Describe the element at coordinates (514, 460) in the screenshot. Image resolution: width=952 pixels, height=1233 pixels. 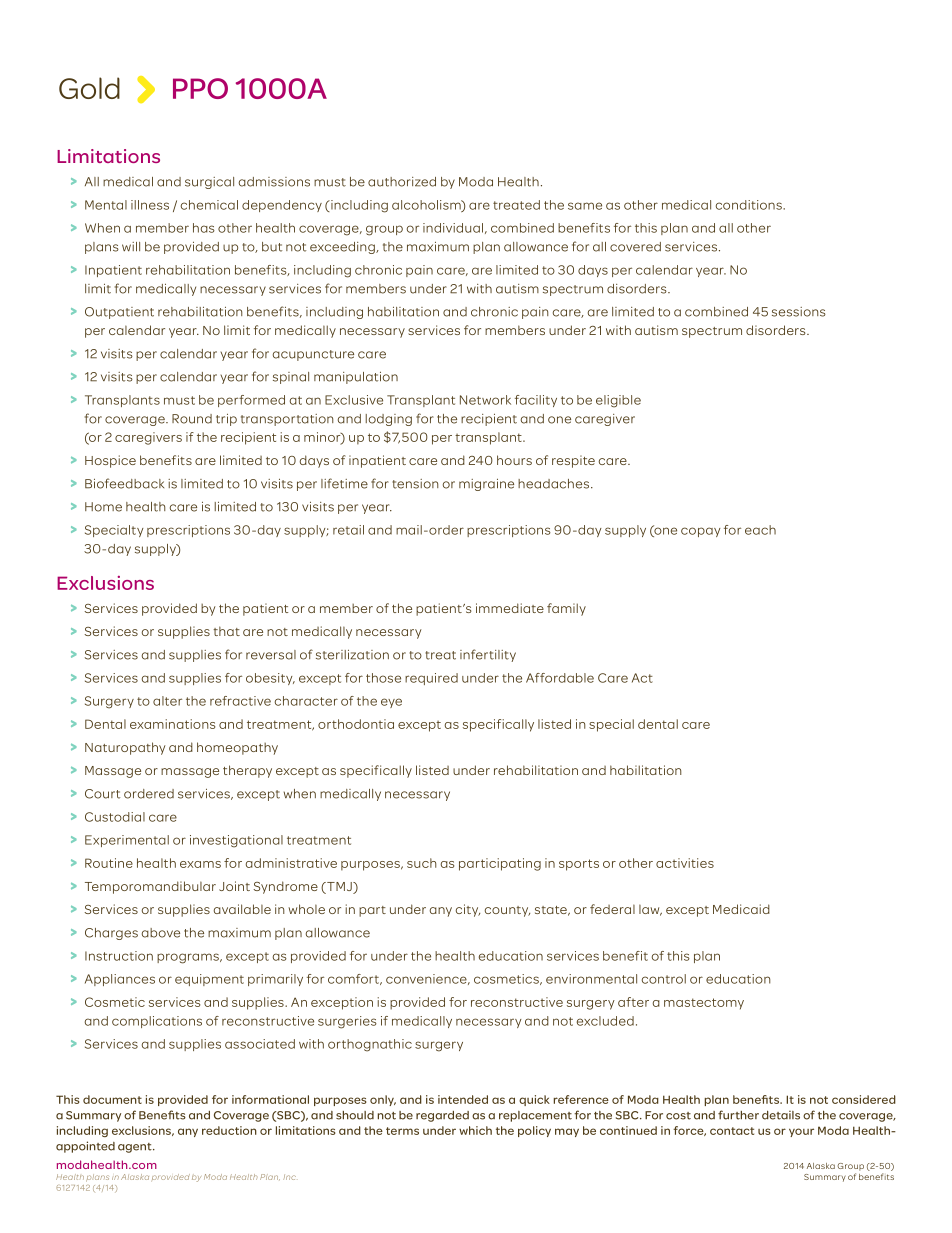
I see `hours` at that location.
